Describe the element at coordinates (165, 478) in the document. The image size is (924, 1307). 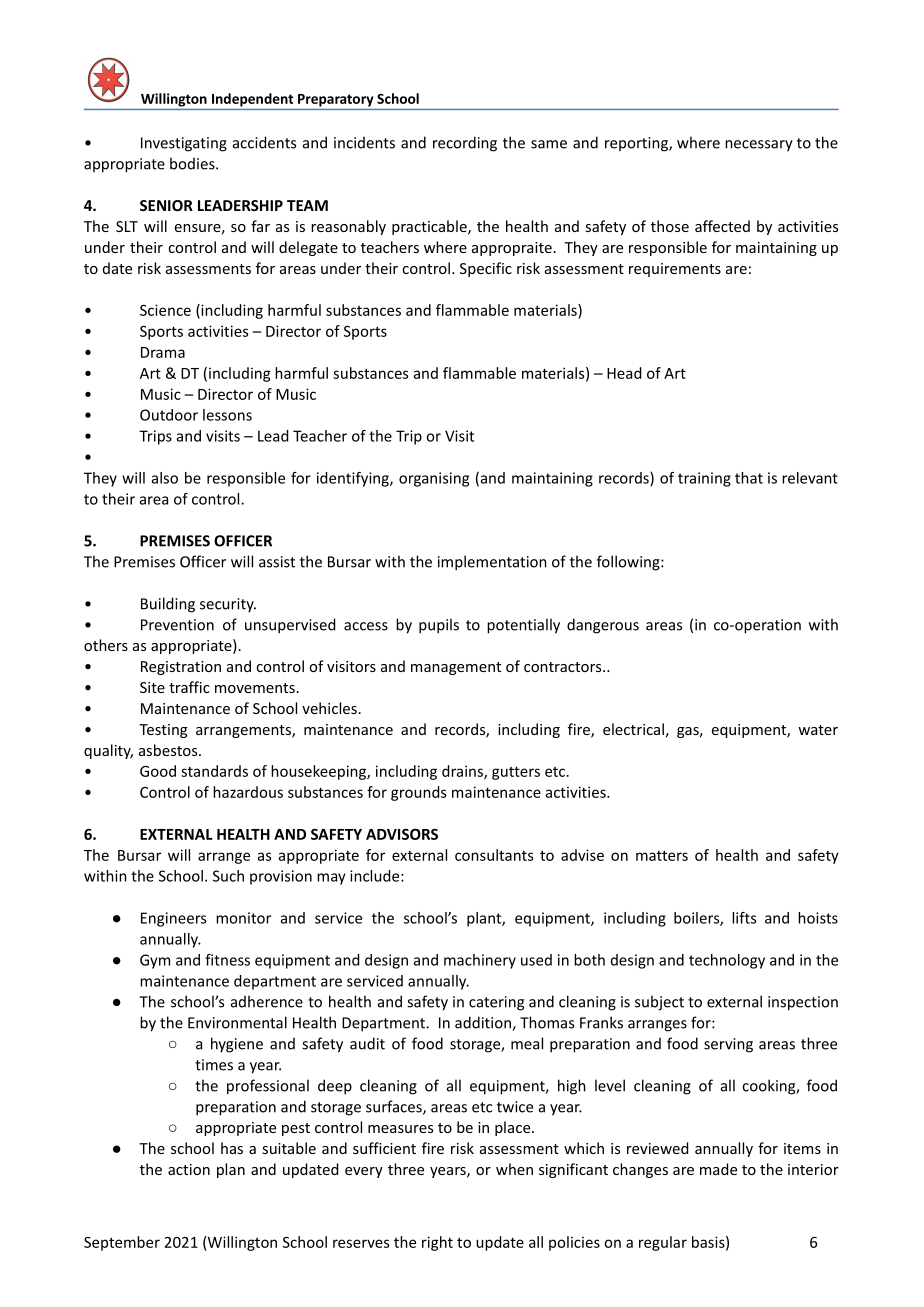
I see `also` at that location.
